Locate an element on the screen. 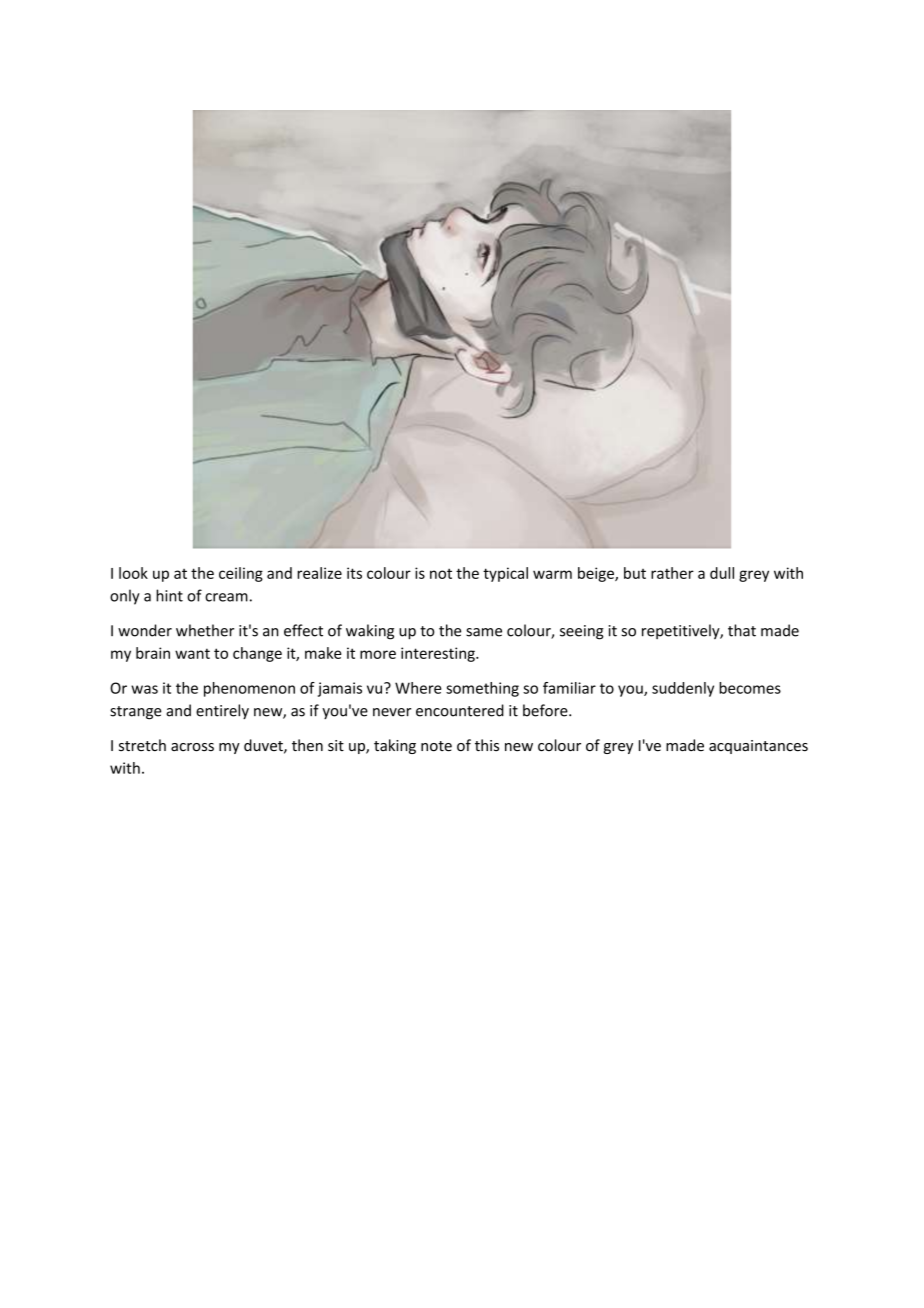 The height and width of the screenshot is (1308, 924). across is located at coordinates (192, 747).
